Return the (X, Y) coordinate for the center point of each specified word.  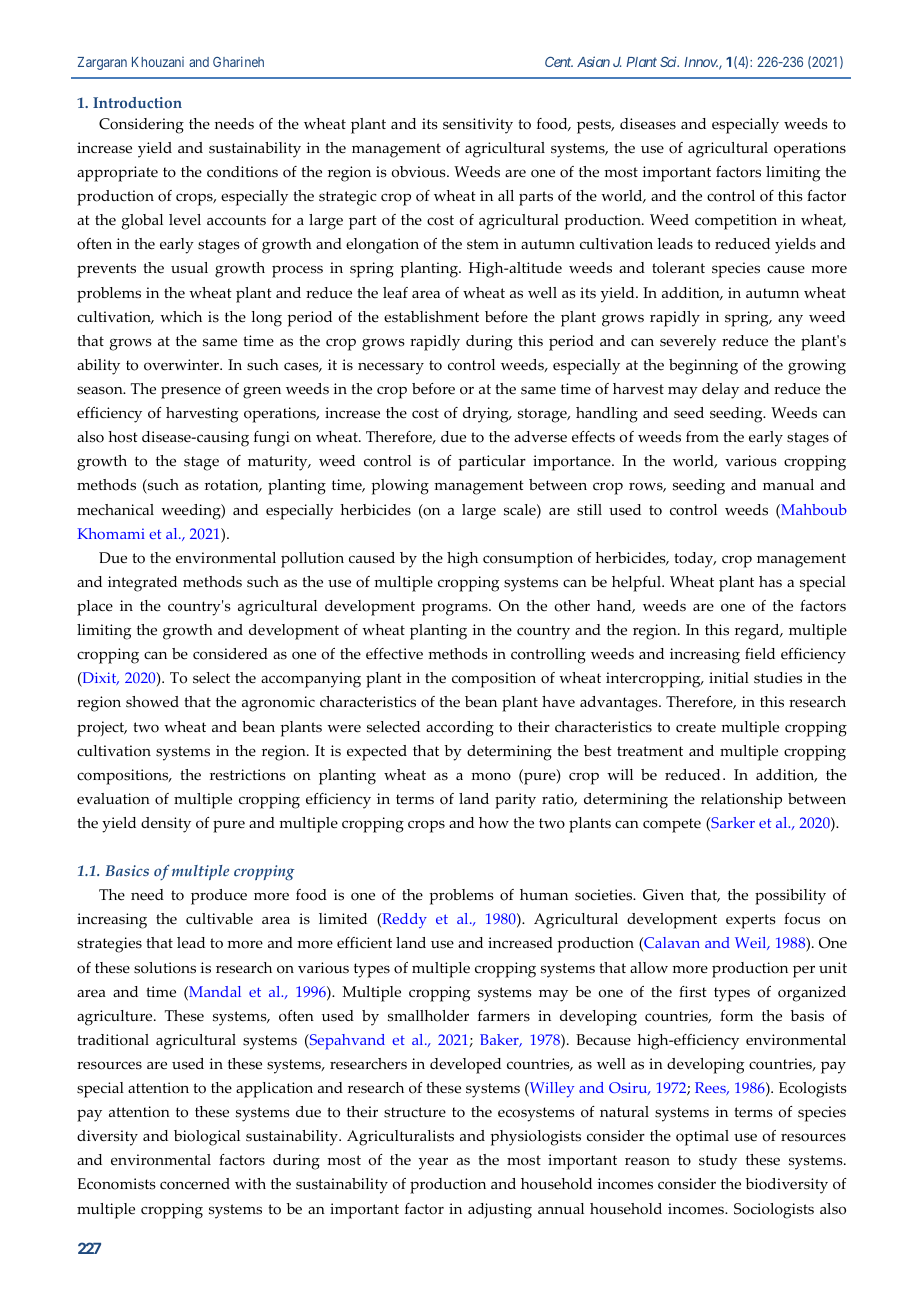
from (702, 437)
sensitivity (478, 126)
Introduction (137, 103)
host (123, 437)
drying (487, 415)
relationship (741, 801)
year (433, 1163)
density (166, 825)
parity (515, 801)
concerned (195, 1184)
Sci (669, 61)
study (718, 1162)
